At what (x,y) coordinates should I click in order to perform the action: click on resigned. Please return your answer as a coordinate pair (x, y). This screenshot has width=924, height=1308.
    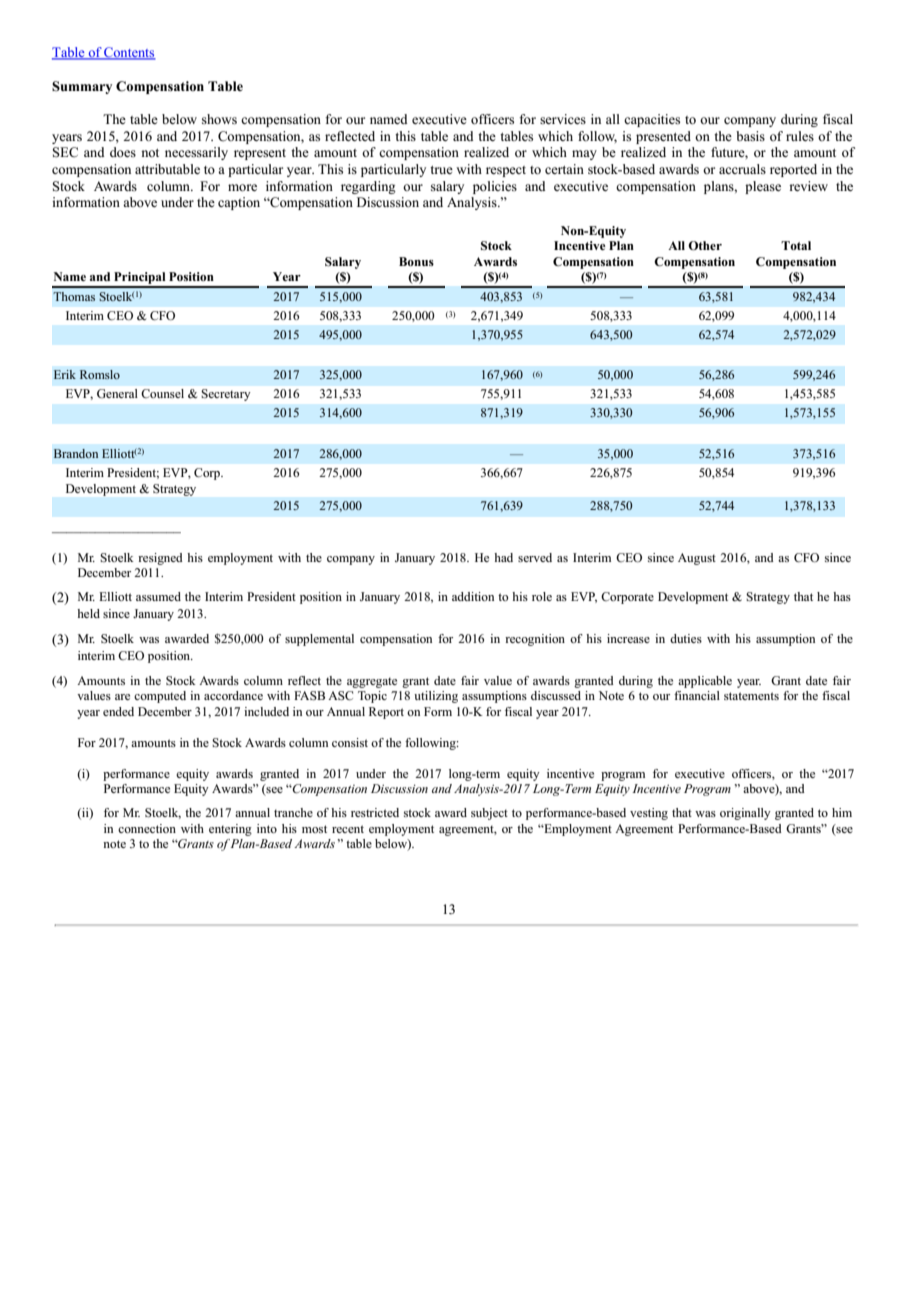
    Looking at the image, I should click on (160, 559).
